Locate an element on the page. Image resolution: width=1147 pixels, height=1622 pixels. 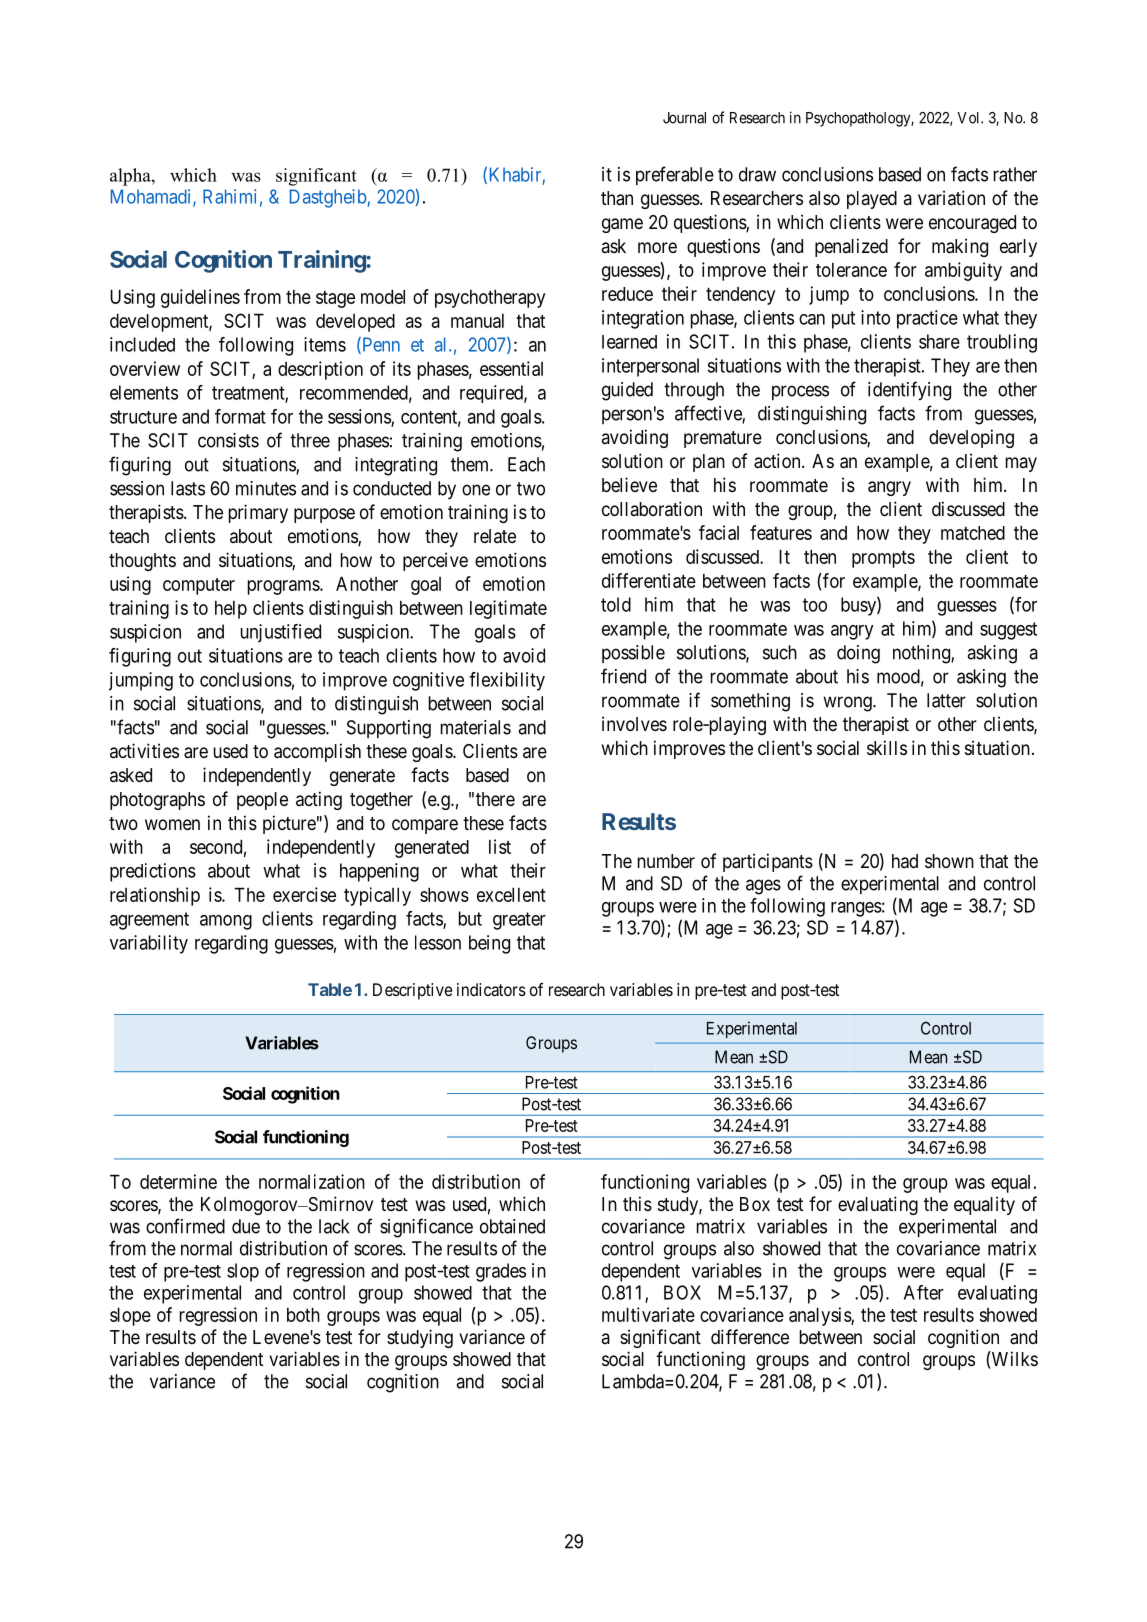
variation is located at coordinates (951, 198).
